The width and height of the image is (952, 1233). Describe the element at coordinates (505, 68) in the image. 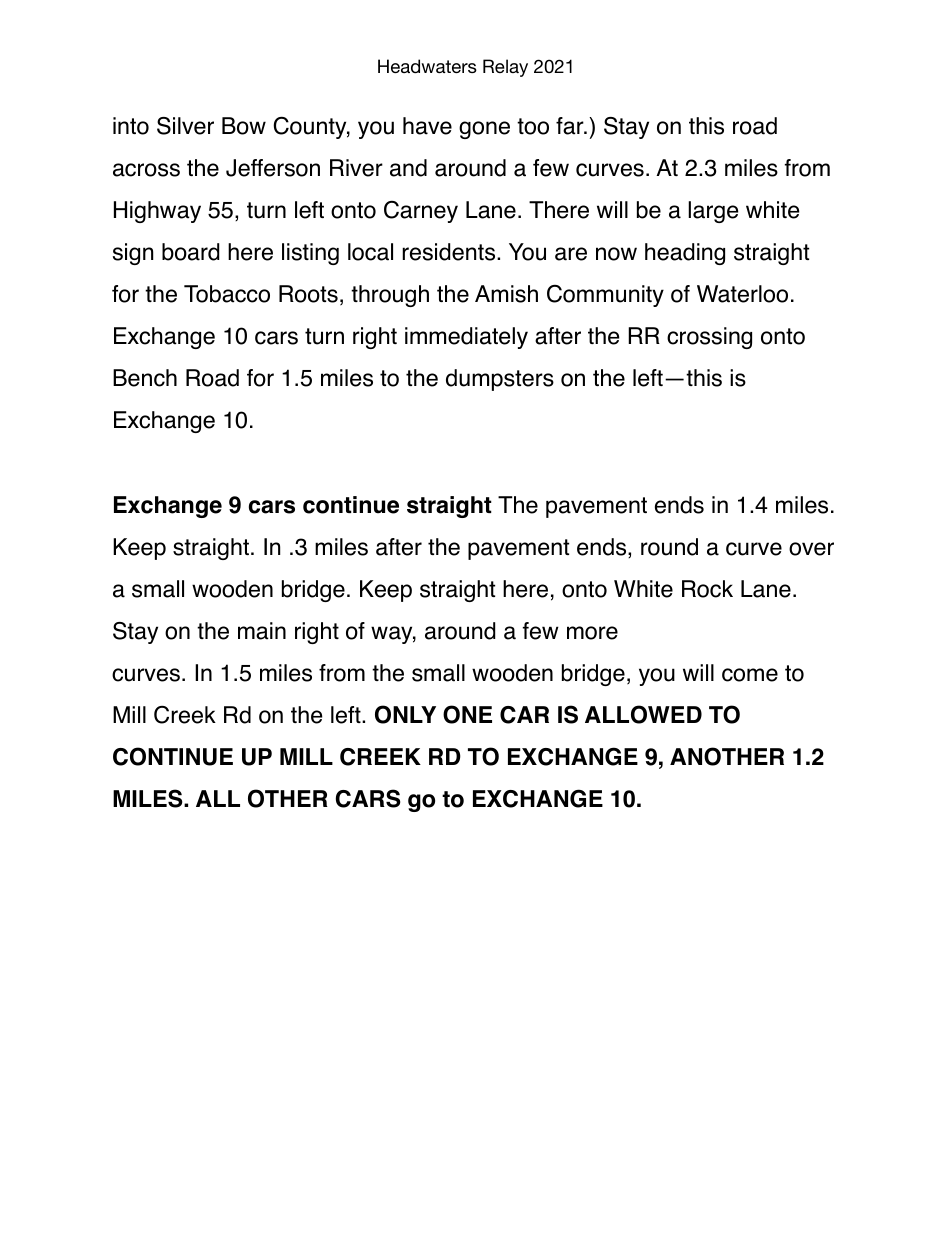

I see `Relay` at that location.
